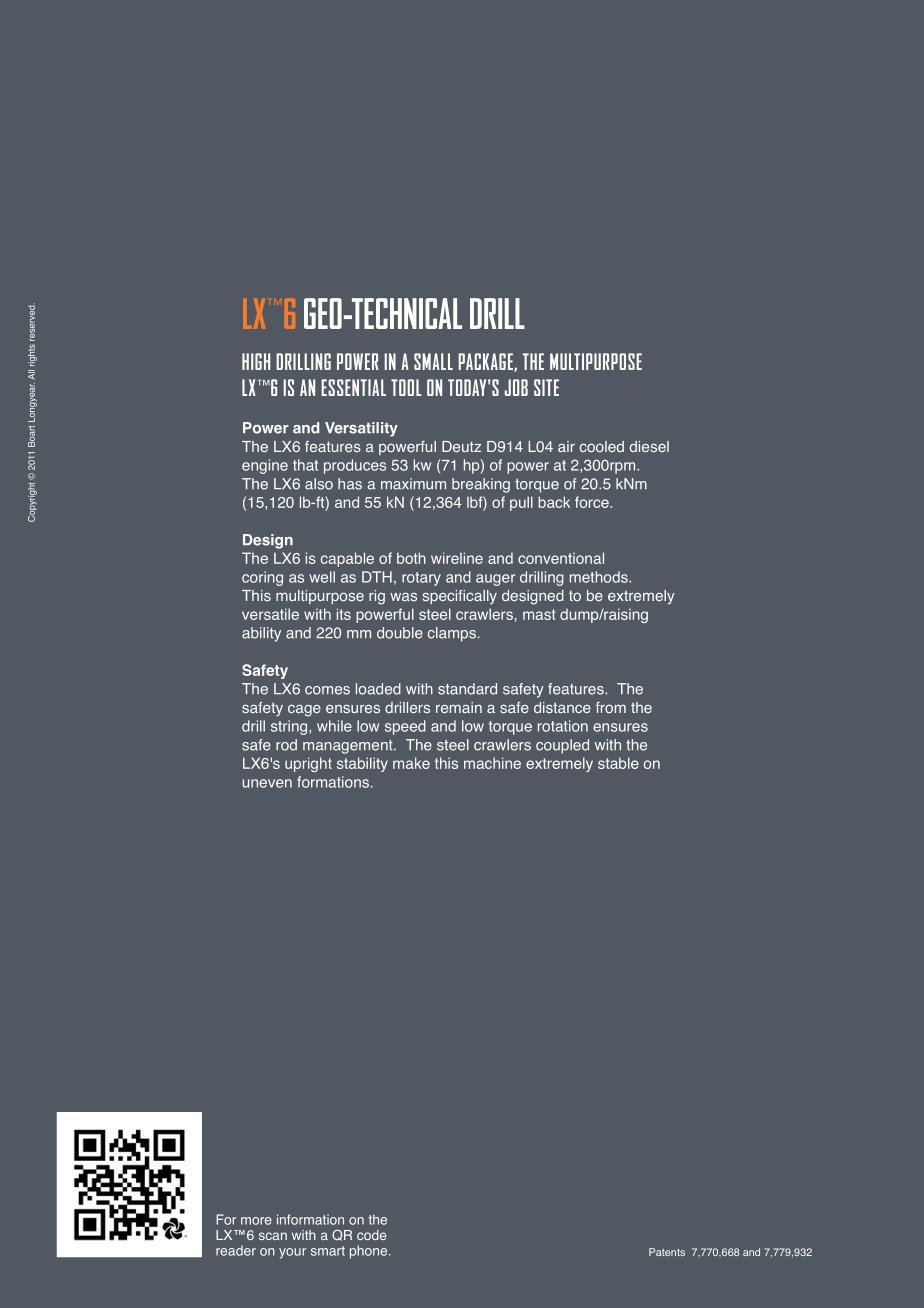 This page has height=1308, width=924. Describe the element at coordinates (618, 763) in the page. I see `stable` at that location.
